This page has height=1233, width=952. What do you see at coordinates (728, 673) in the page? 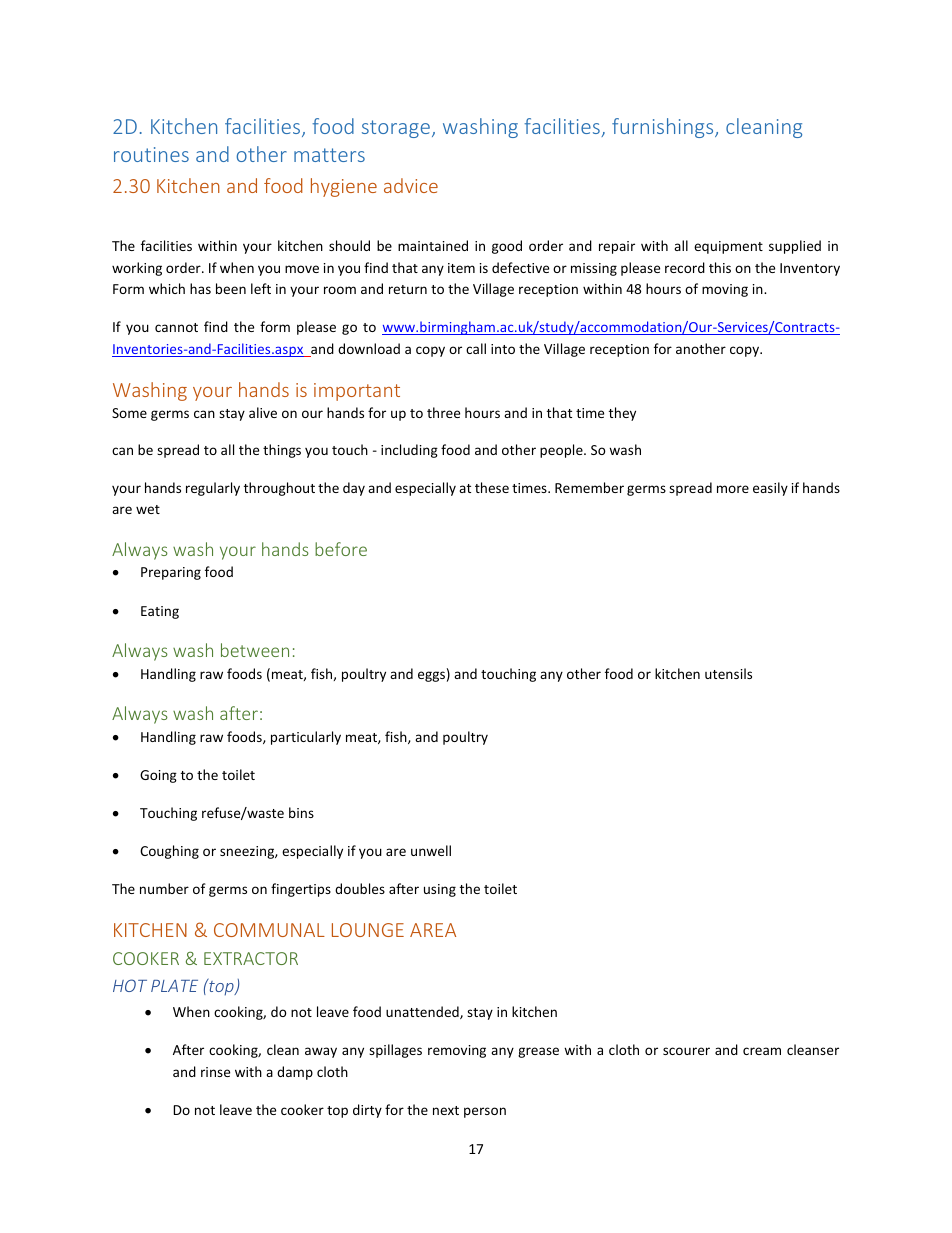
I see `utensils` at bounding box center [728, 673].
